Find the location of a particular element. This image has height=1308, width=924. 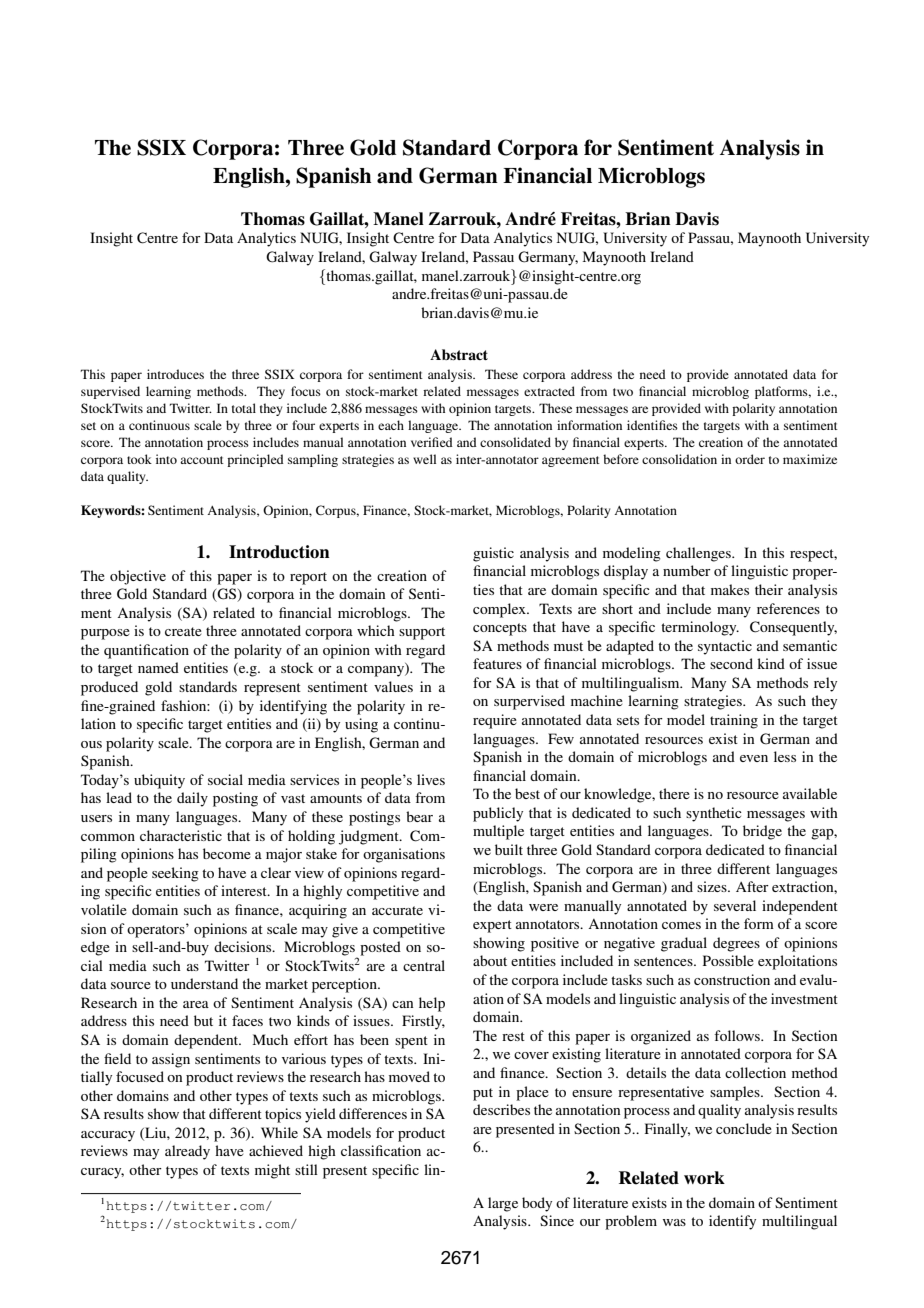

introduces is located at coordinates (175, 374).
